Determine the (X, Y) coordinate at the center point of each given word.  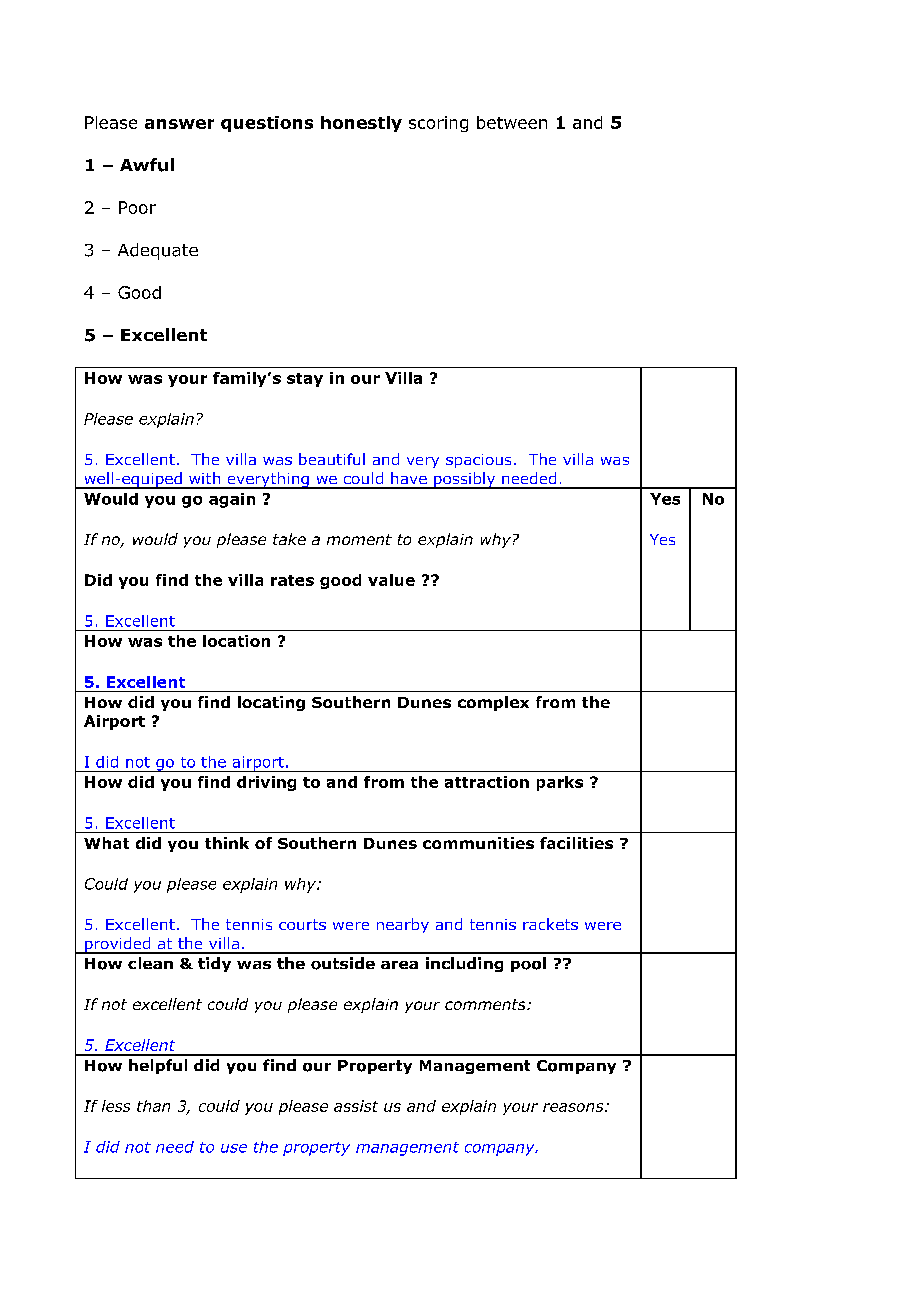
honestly (361, 124)
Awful (147, 165)
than (153, 1106)
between (512, 122)
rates (292, 580)
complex (493, 703)
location (236, 641)
